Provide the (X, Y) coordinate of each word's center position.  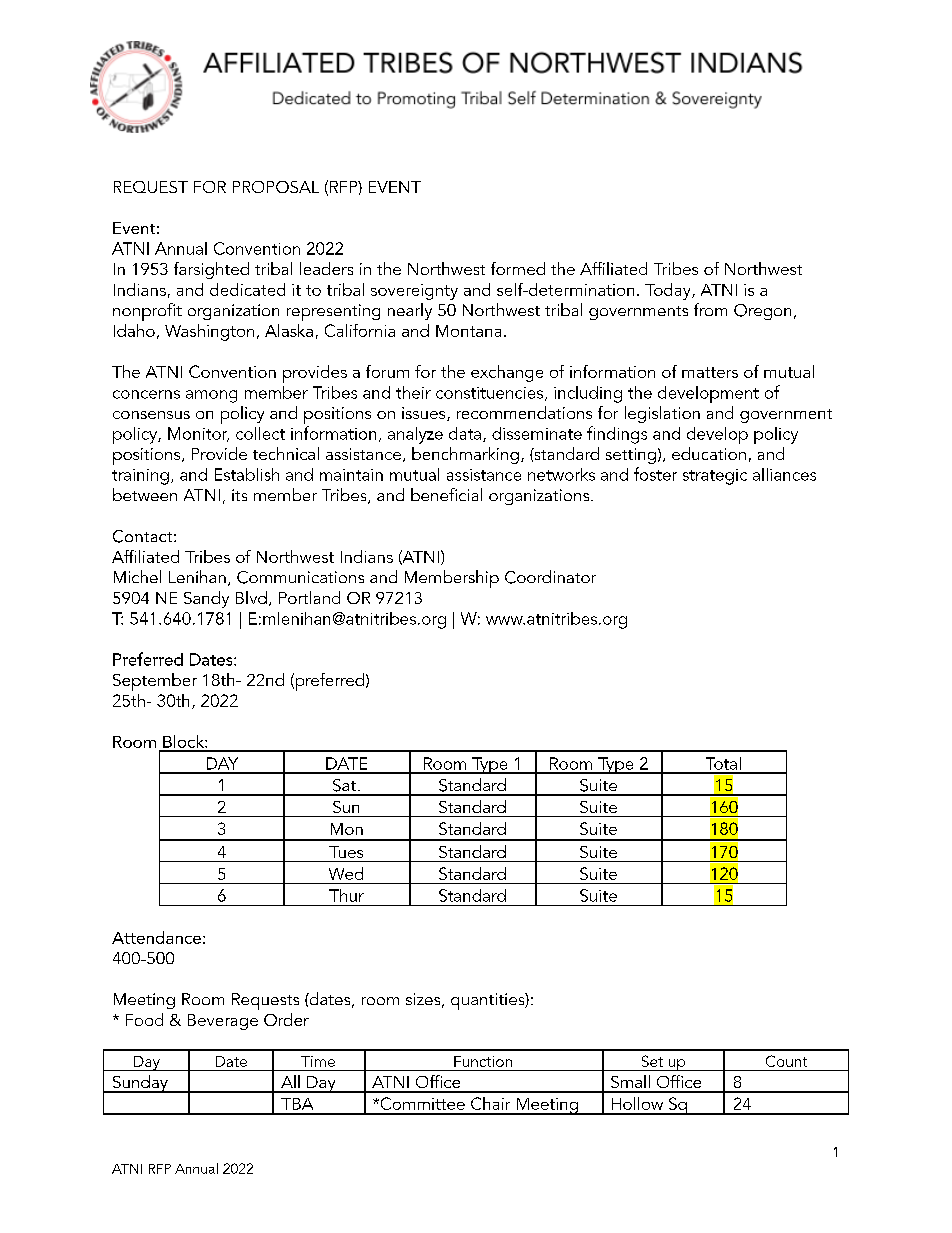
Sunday (140, 1084)
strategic (715, 477)
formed (518, 268)
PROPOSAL (276, 187)
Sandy (206, 599)
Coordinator (550, 577)
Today (669, 291)
